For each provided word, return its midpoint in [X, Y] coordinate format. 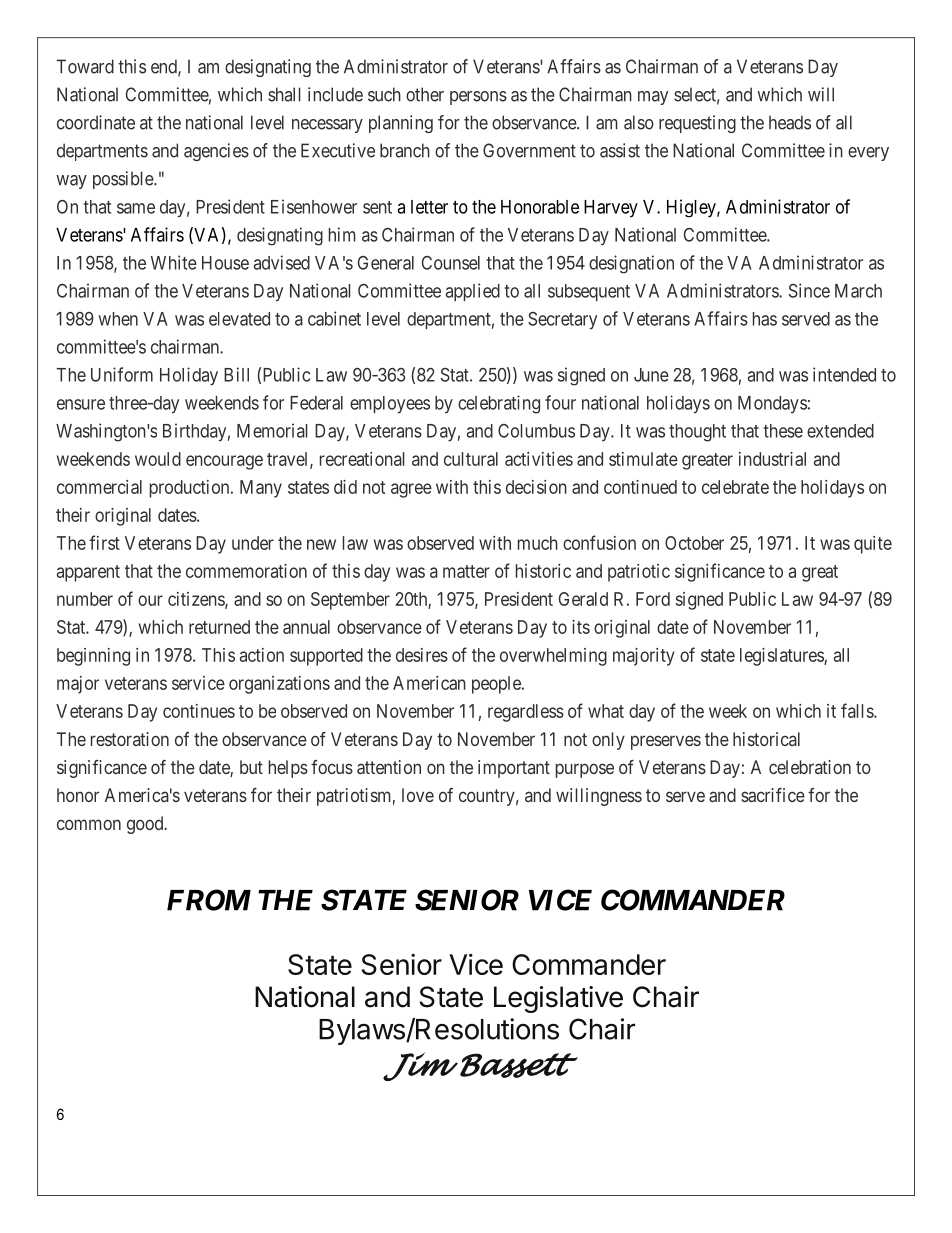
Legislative [558, 999]
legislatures [782, 657]
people [497, 685]
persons [478, 98]
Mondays [772, 404]
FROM [209, 900]
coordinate [96, 122]
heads [790, 122]
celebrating [499, 404]
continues [199, 711]
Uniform [122, 374]
